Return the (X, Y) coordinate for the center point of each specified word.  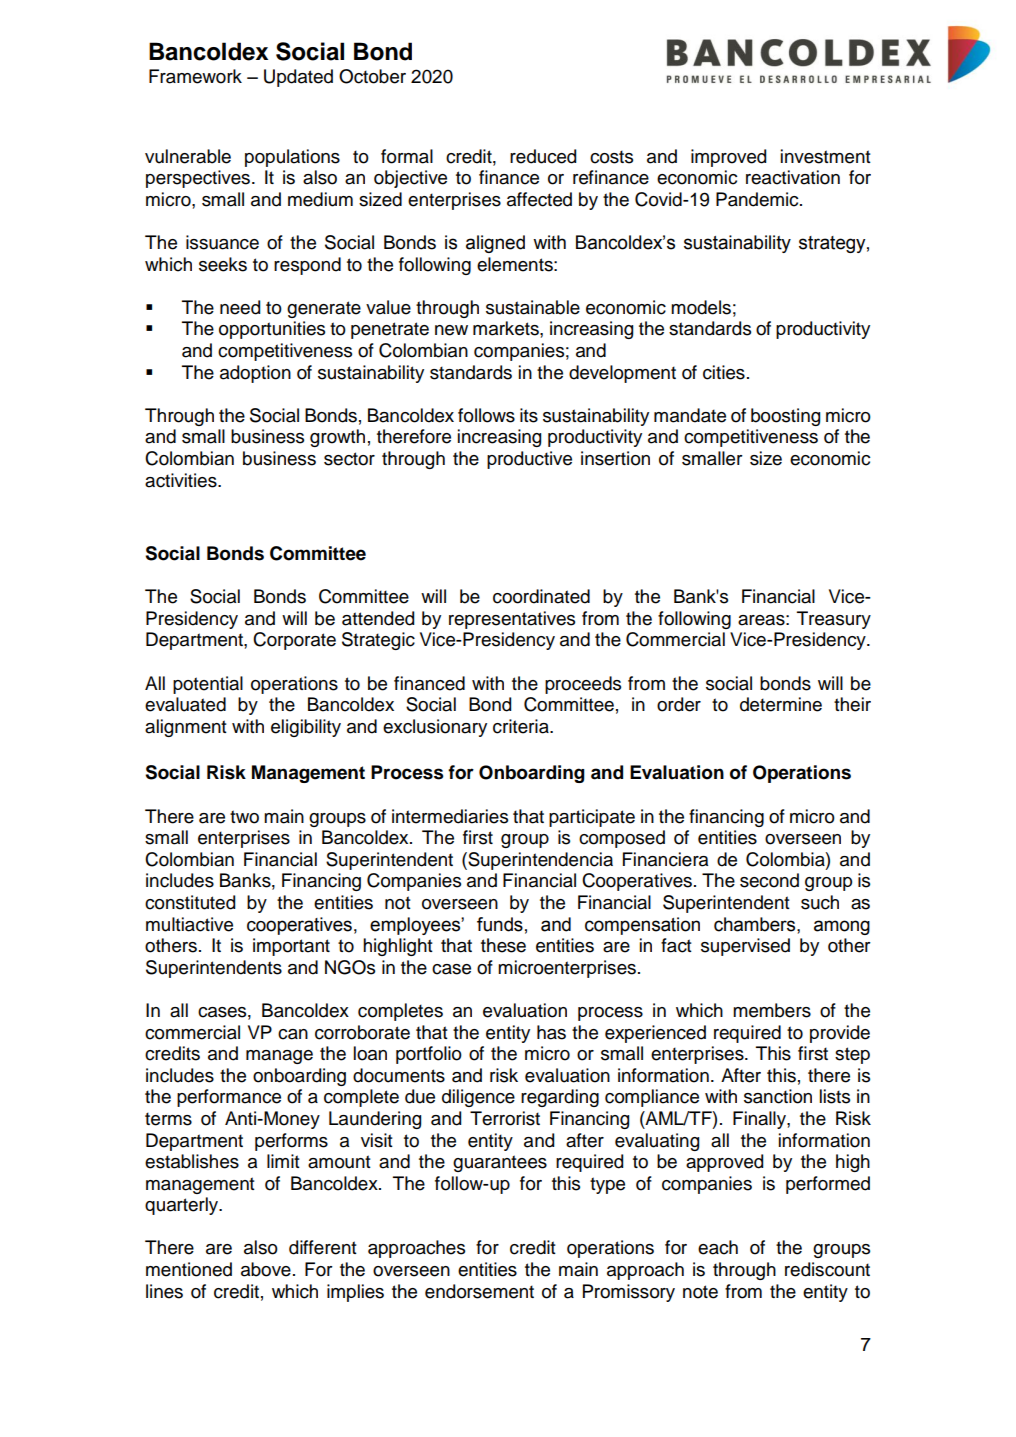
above (266, 1269)
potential (208, 685)
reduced (543, 156)
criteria (522, 726)
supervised (745, 947)
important (291, 947)
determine (781, 704)
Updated (298, 78)
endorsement (479, 1291)
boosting (785, 417)
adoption (255, 374)
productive (529, 460)
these (503, 945)
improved (728, 158)
